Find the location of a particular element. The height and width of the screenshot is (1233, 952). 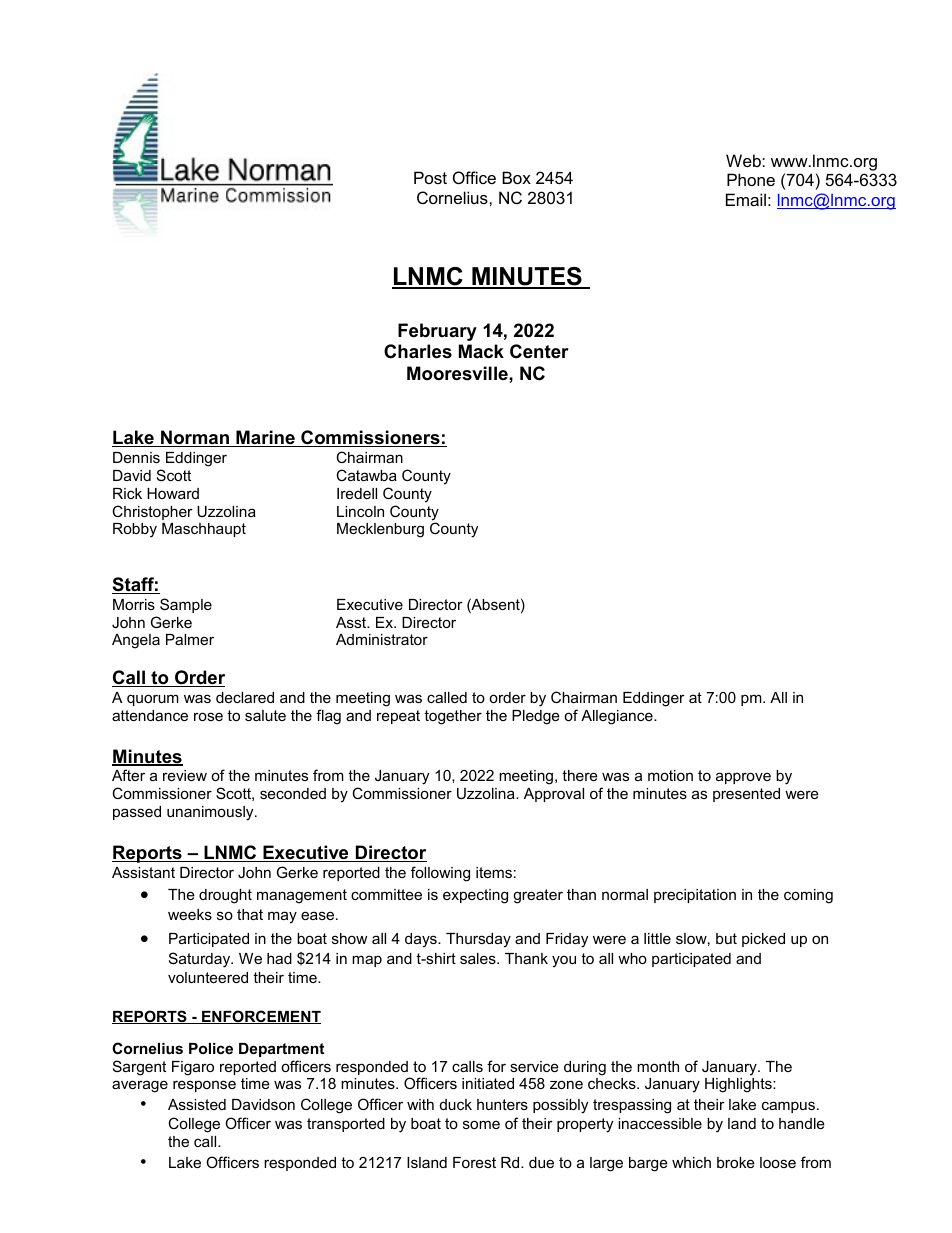

Saturday is located at coordinates (201, 960).
